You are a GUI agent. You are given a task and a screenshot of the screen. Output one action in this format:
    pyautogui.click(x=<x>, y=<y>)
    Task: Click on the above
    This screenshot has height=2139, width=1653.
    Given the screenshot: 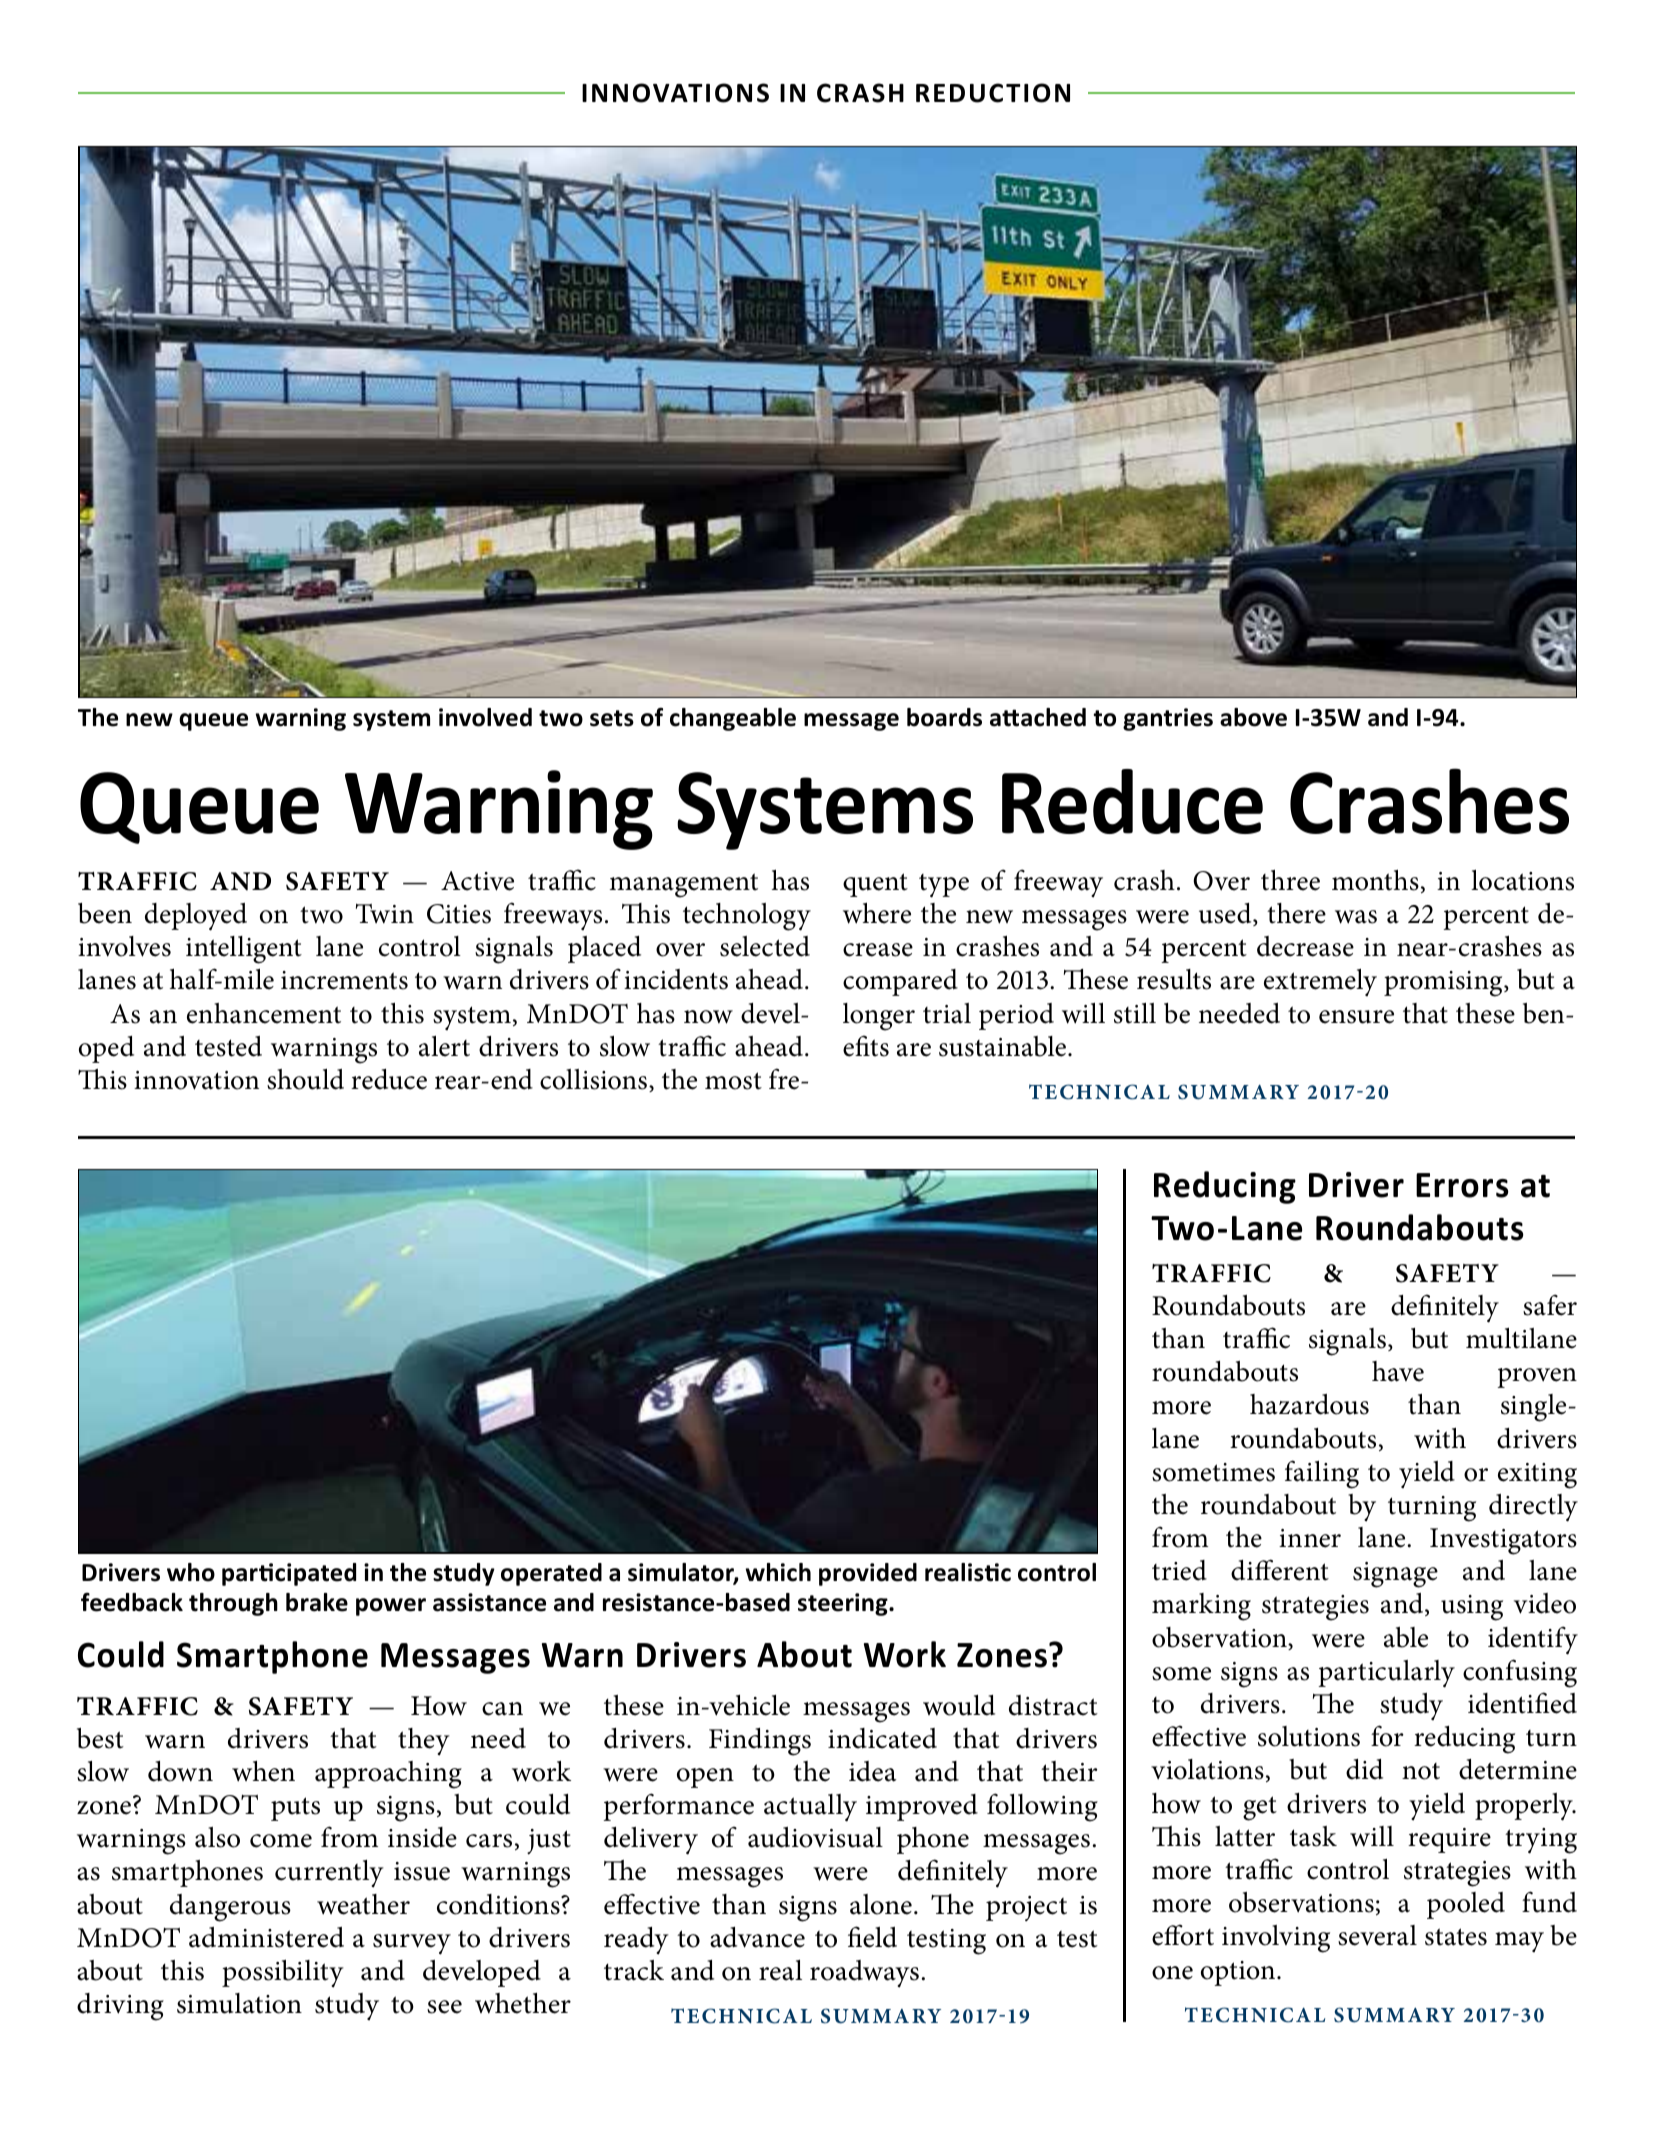 What is the action you would take?
    pyautogui.click(x=1253, y=717)
